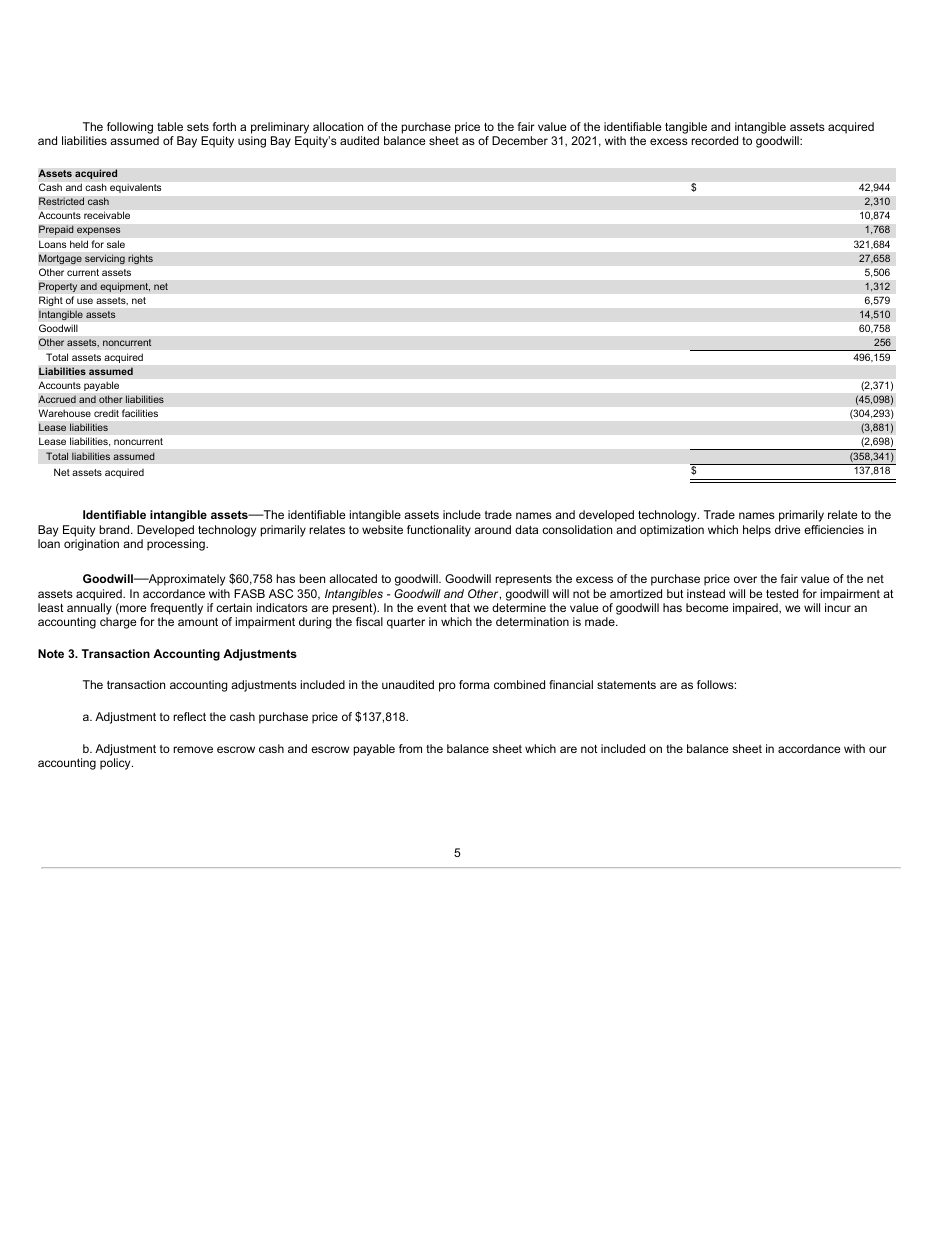  I want to click on from, so click(410, 748).
